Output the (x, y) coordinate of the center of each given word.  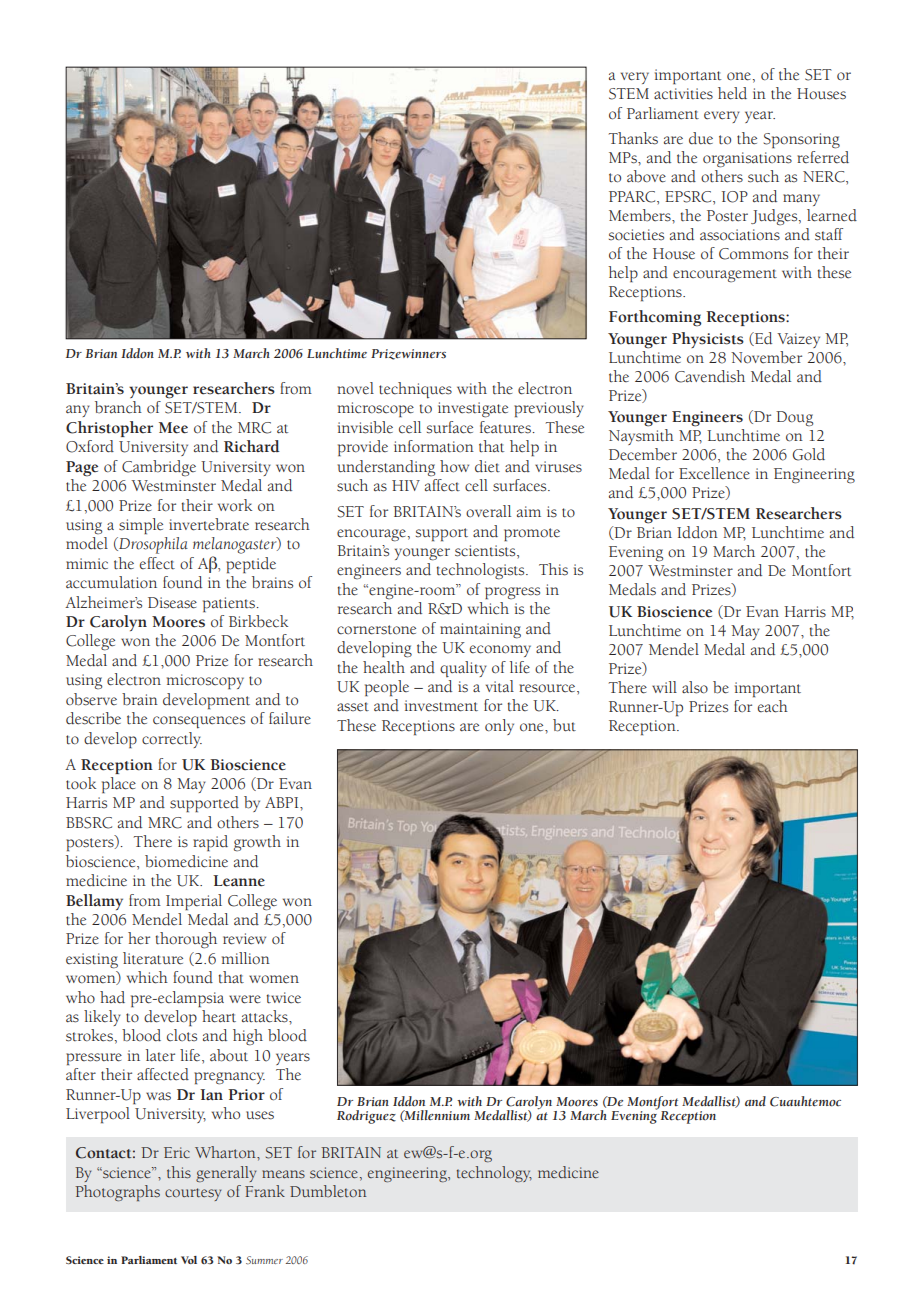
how (454, 466)
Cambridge (159, 468)
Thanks (633, 138)
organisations (747, 160)
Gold (809, 454)
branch (118, 407)
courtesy (193, 1194)
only (499, 727)
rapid (210, 843)
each (773, 706)
